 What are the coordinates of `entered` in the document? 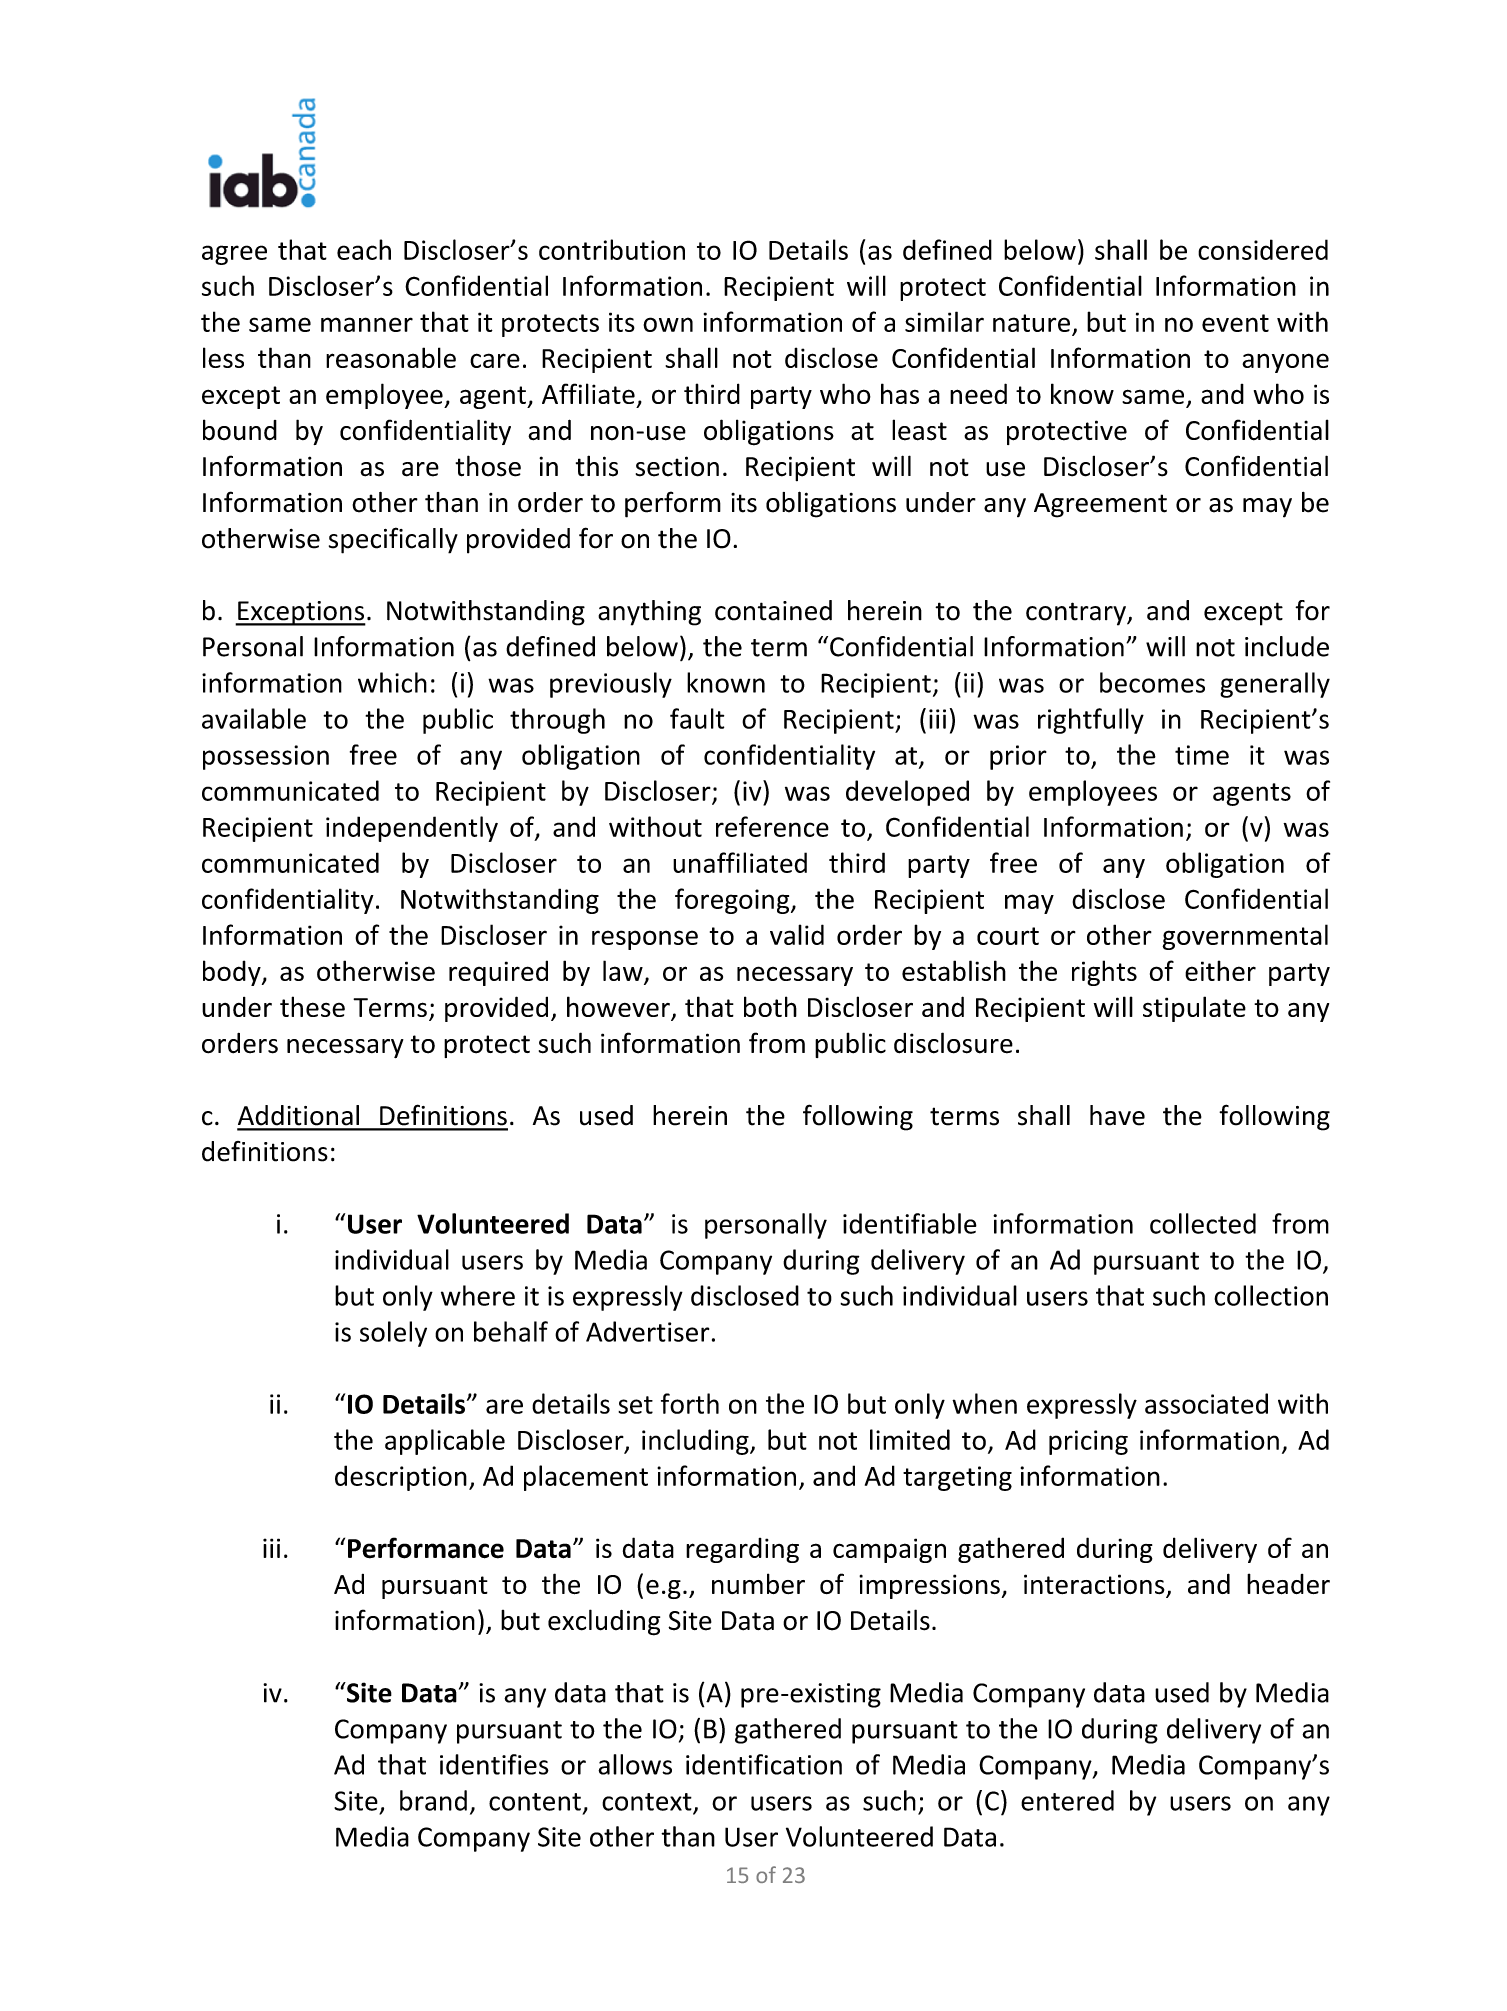 It's located at (1067, 1800).
